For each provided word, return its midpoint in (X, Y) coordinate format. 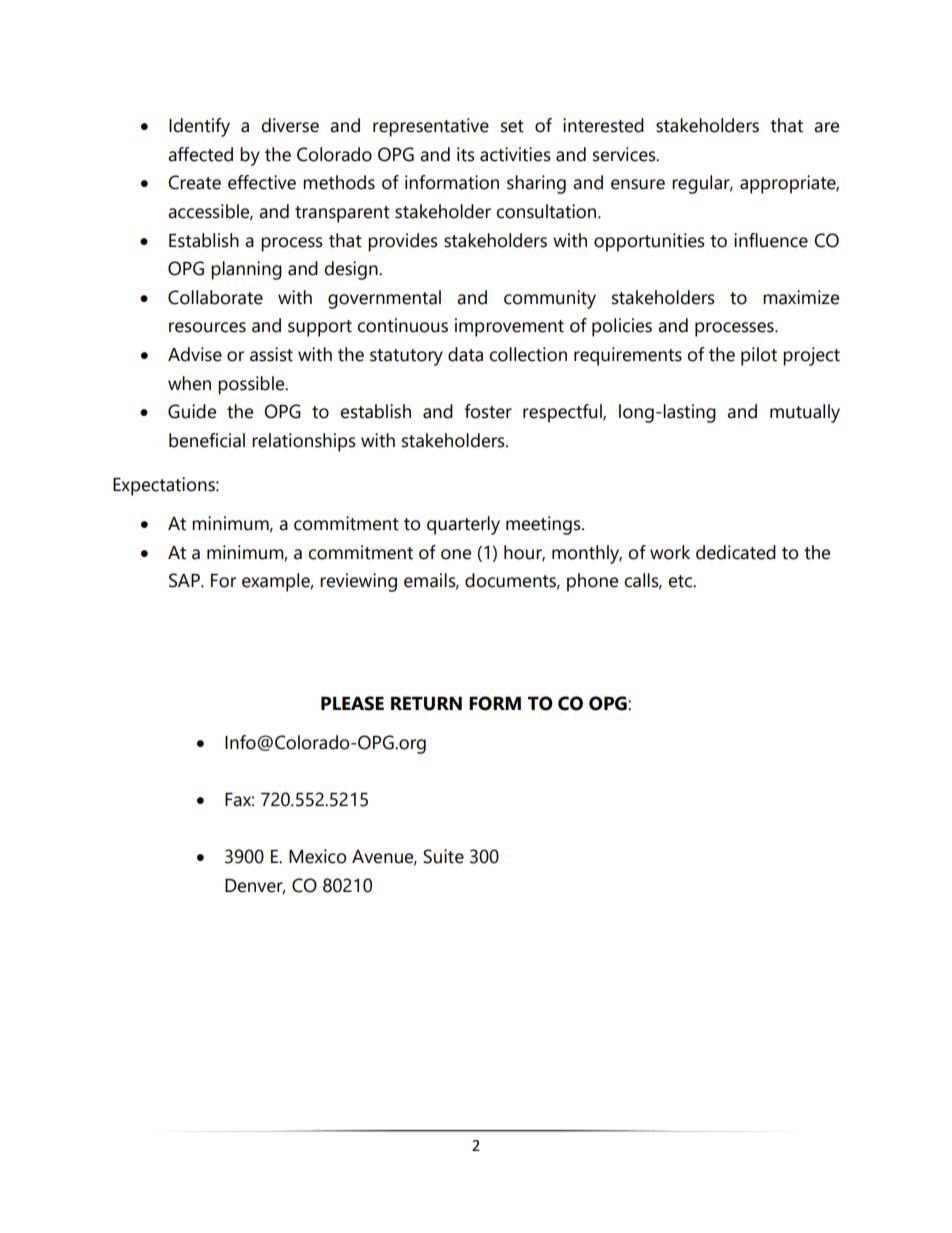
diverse (290, 125)
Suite (443, 856)
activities (515, 154)
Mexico (317, 856)
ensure (638, 184)
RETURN (426, 704)
